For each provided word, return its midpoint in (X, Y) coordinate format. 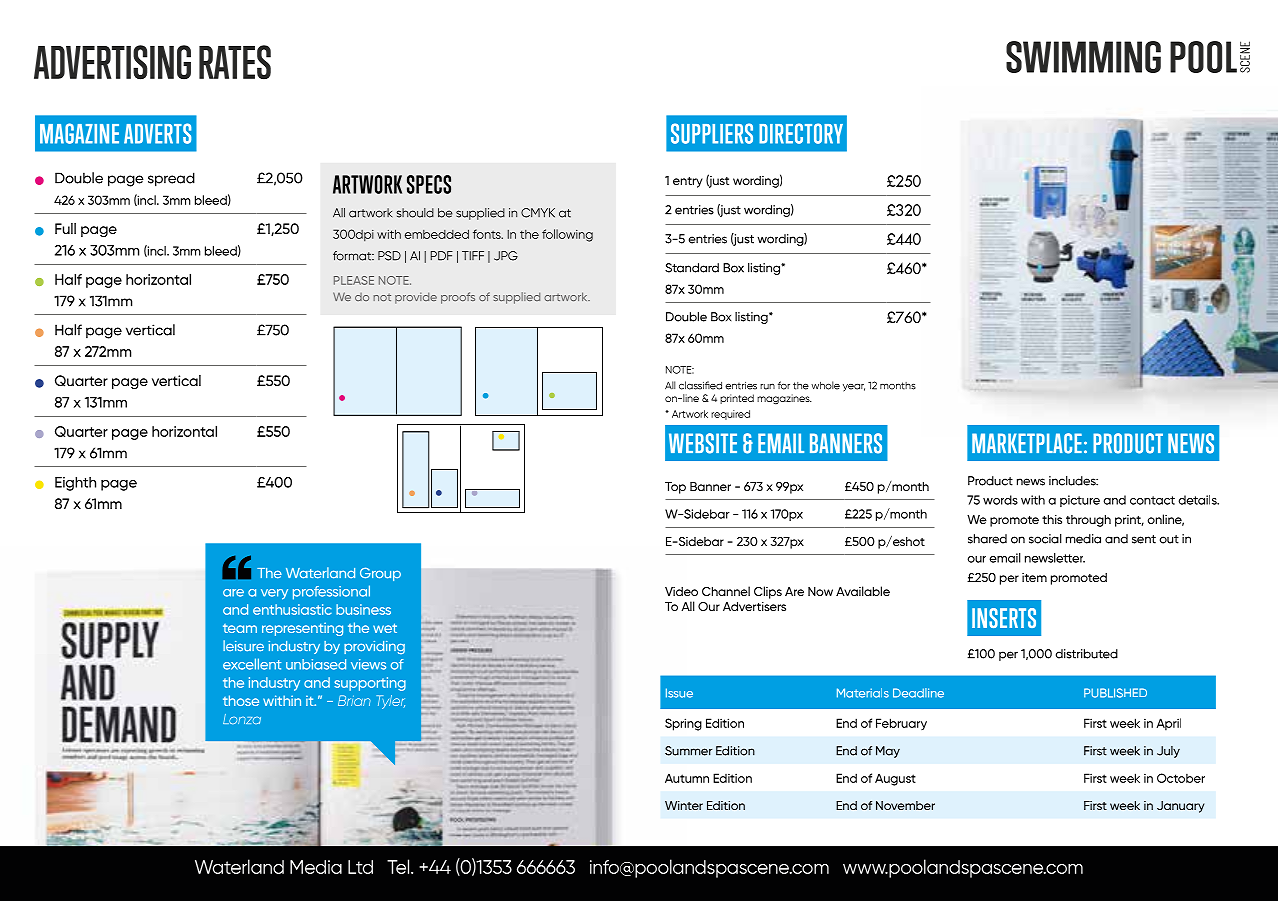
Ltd (360, 867)
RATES (235, 62)
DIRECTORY (801, 133)
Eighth (75, 484)
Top (675, 488)
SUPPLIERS (712, 133)
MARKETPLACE (1027, 443)
